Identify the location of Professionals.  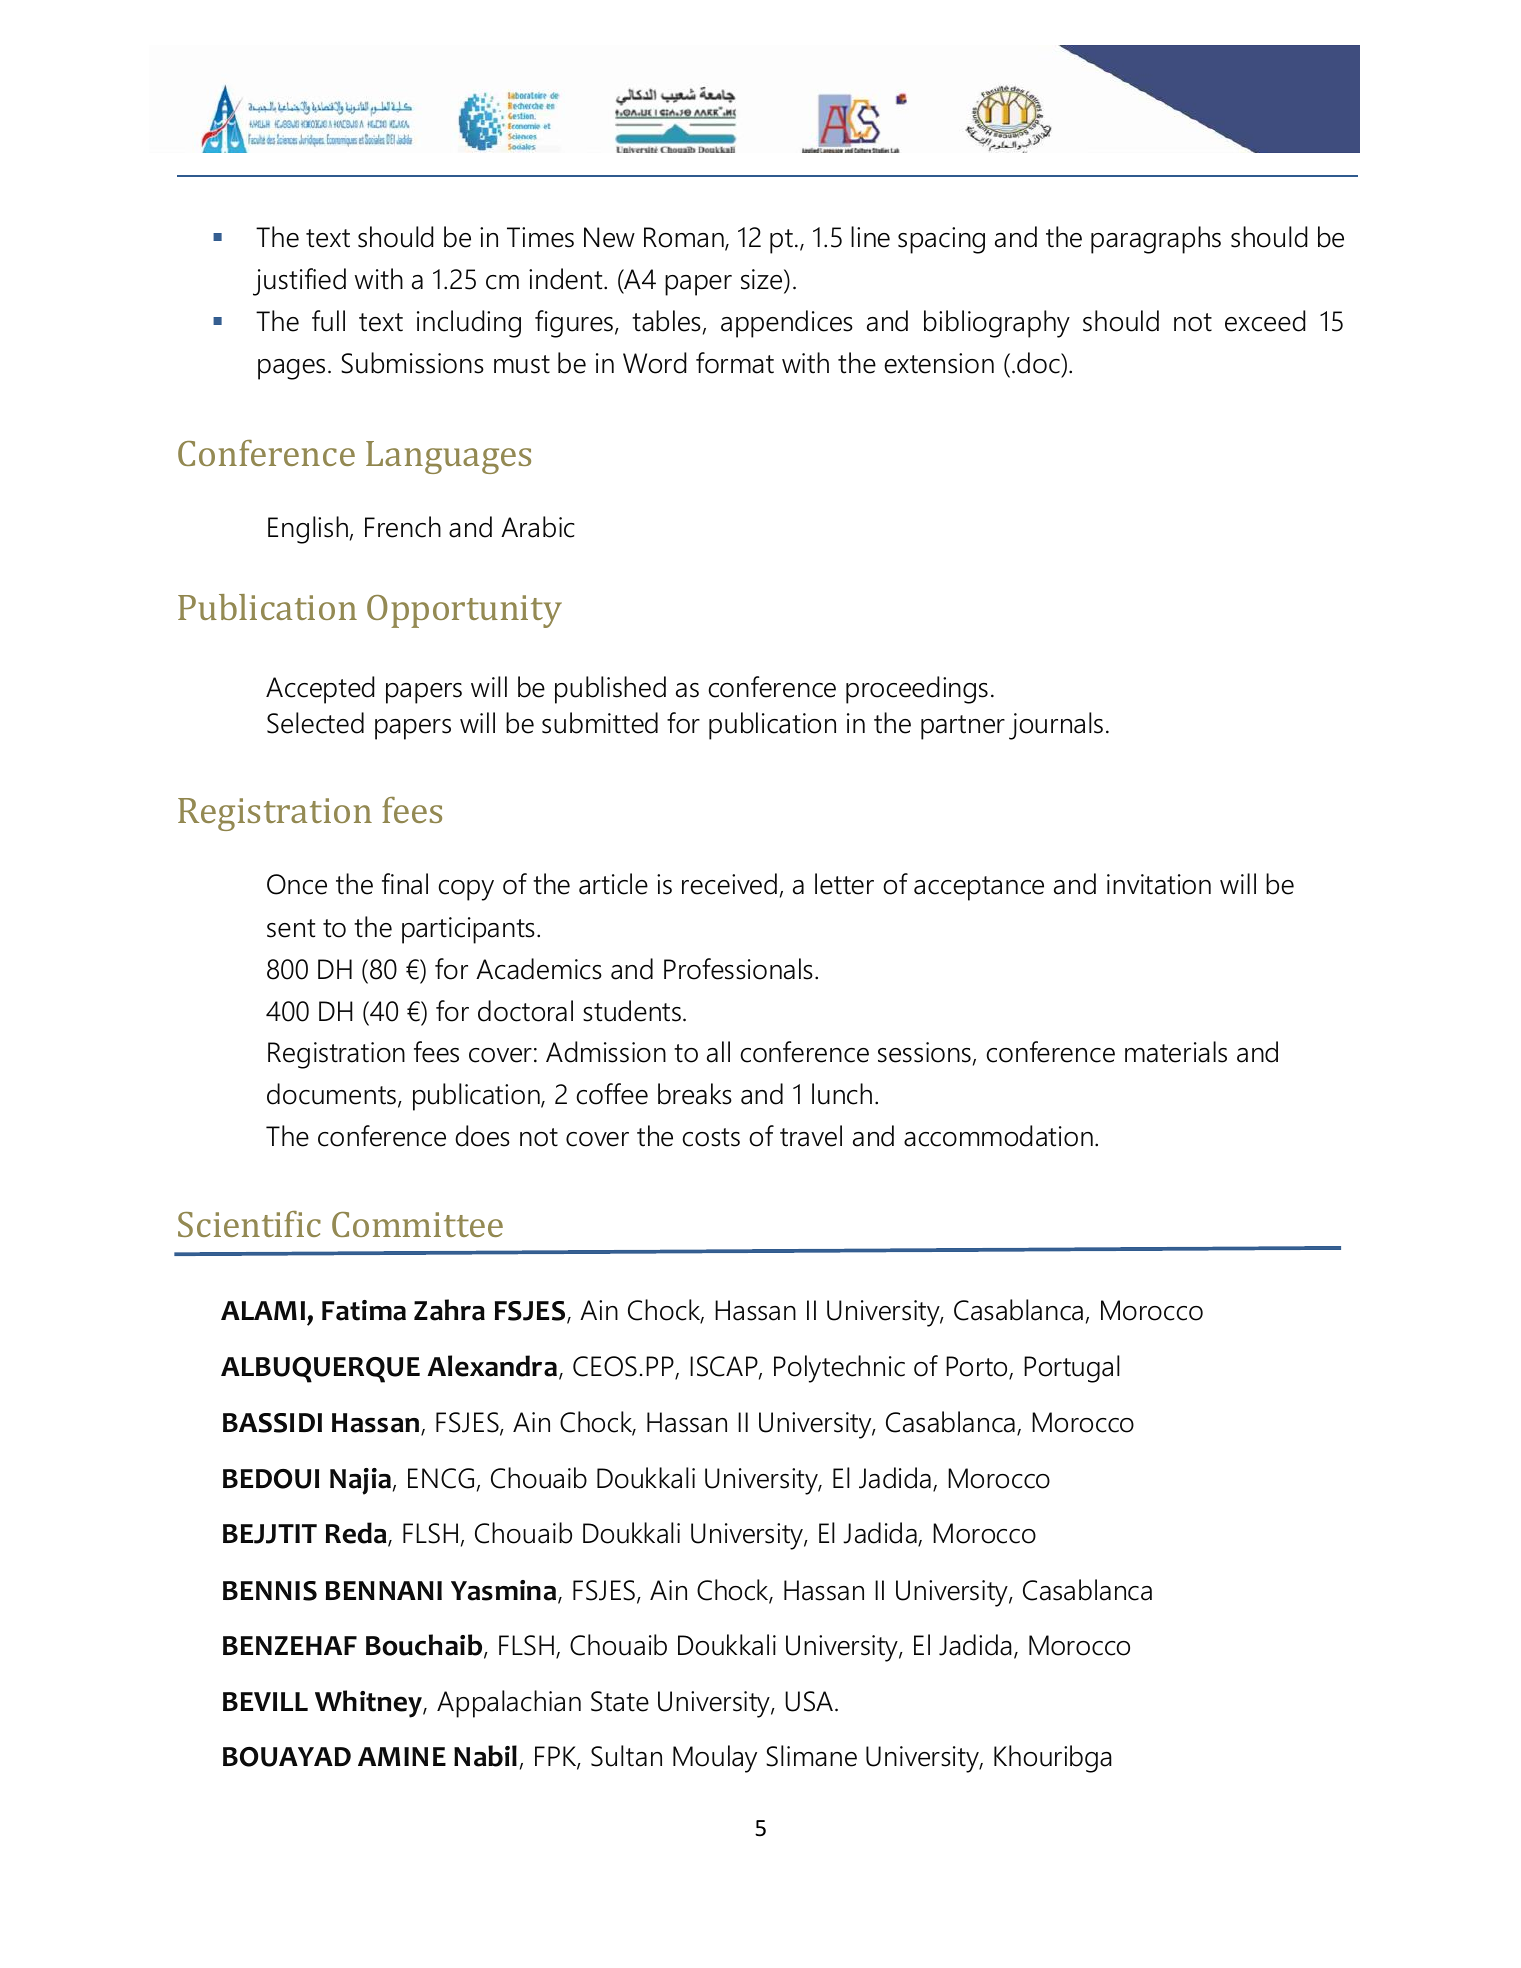
(738, 969).
